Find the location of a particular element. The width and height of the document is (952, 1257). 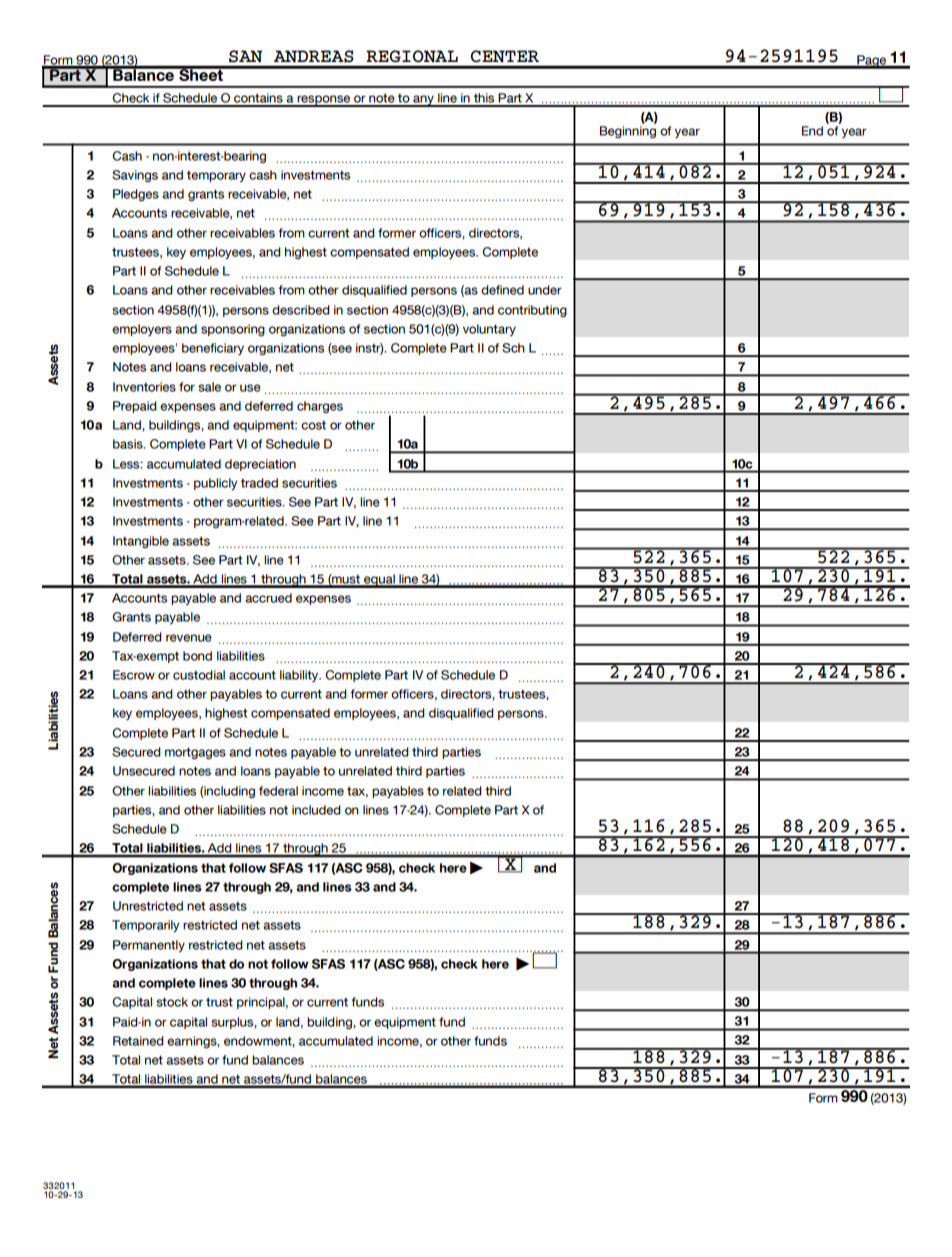

SAN is located at coordinates (245, 56).
